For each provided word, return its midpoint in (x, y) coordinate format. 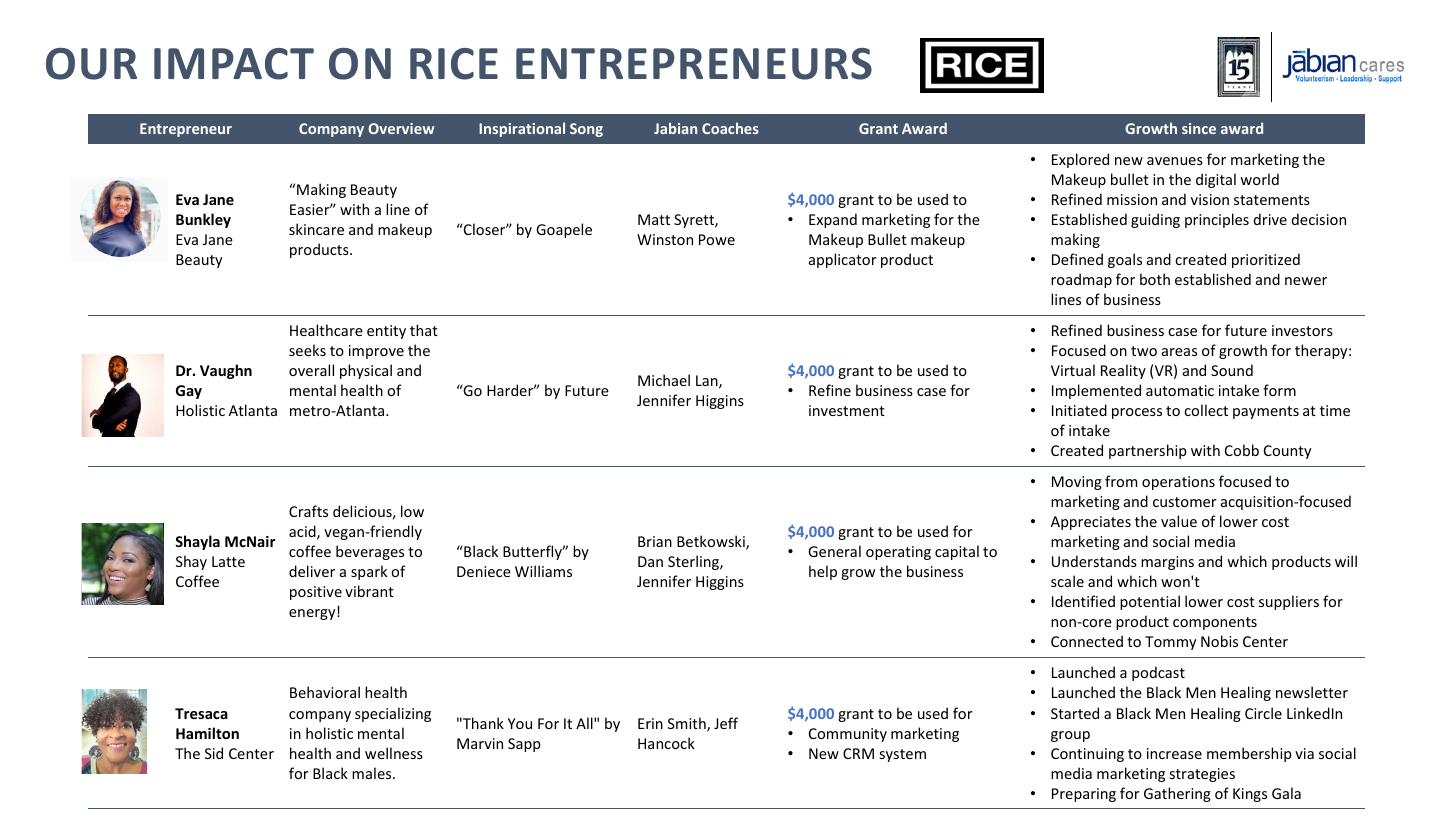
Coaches (730, 128)
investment (847, 410)
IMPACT (234, 64)
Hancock (666, 743)
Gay (189, 392)
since (1199, 128)
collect (1206, 410)
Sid (214, 753)
